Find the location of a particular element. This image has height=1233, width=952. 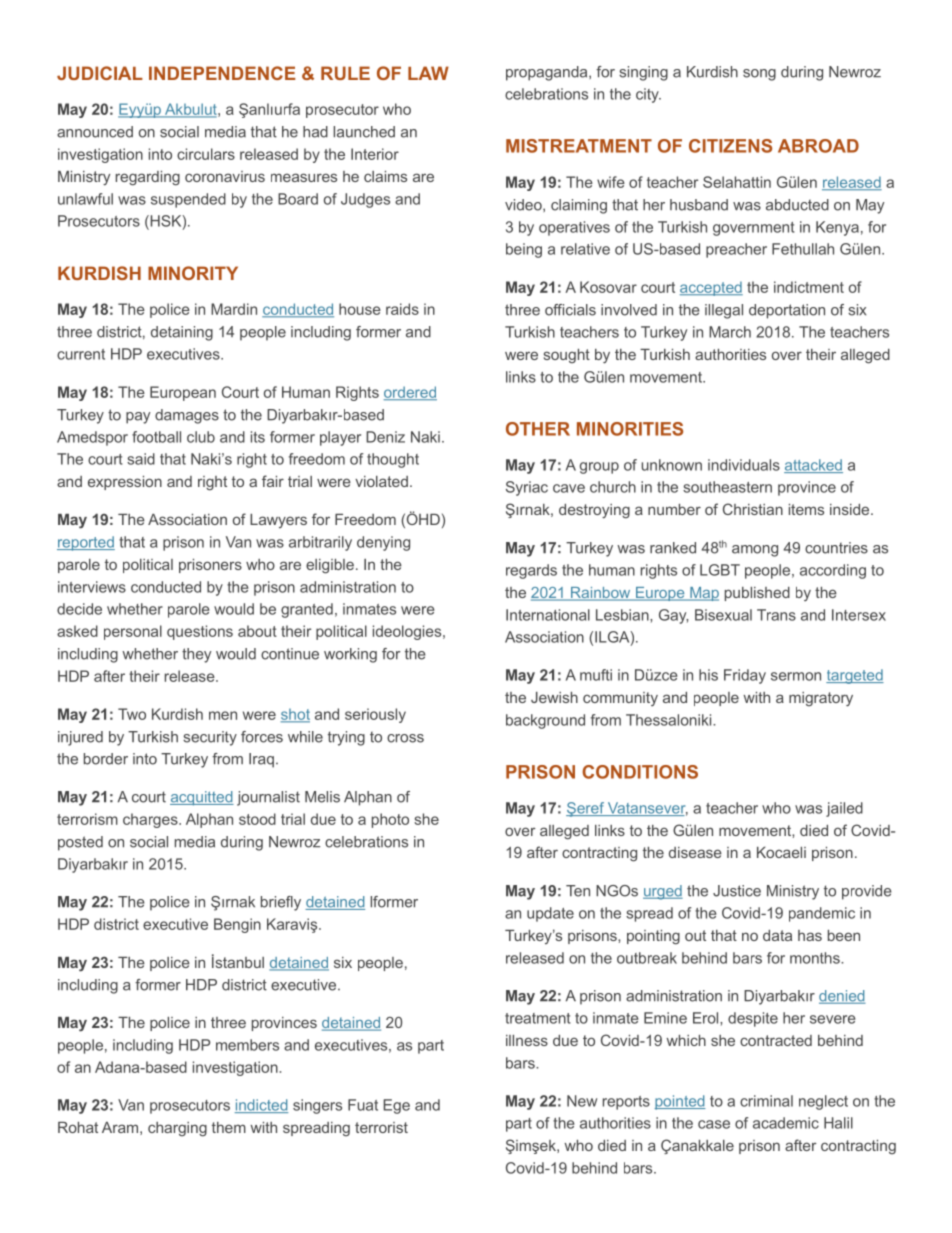

song is located at coordinates (759, 75).
